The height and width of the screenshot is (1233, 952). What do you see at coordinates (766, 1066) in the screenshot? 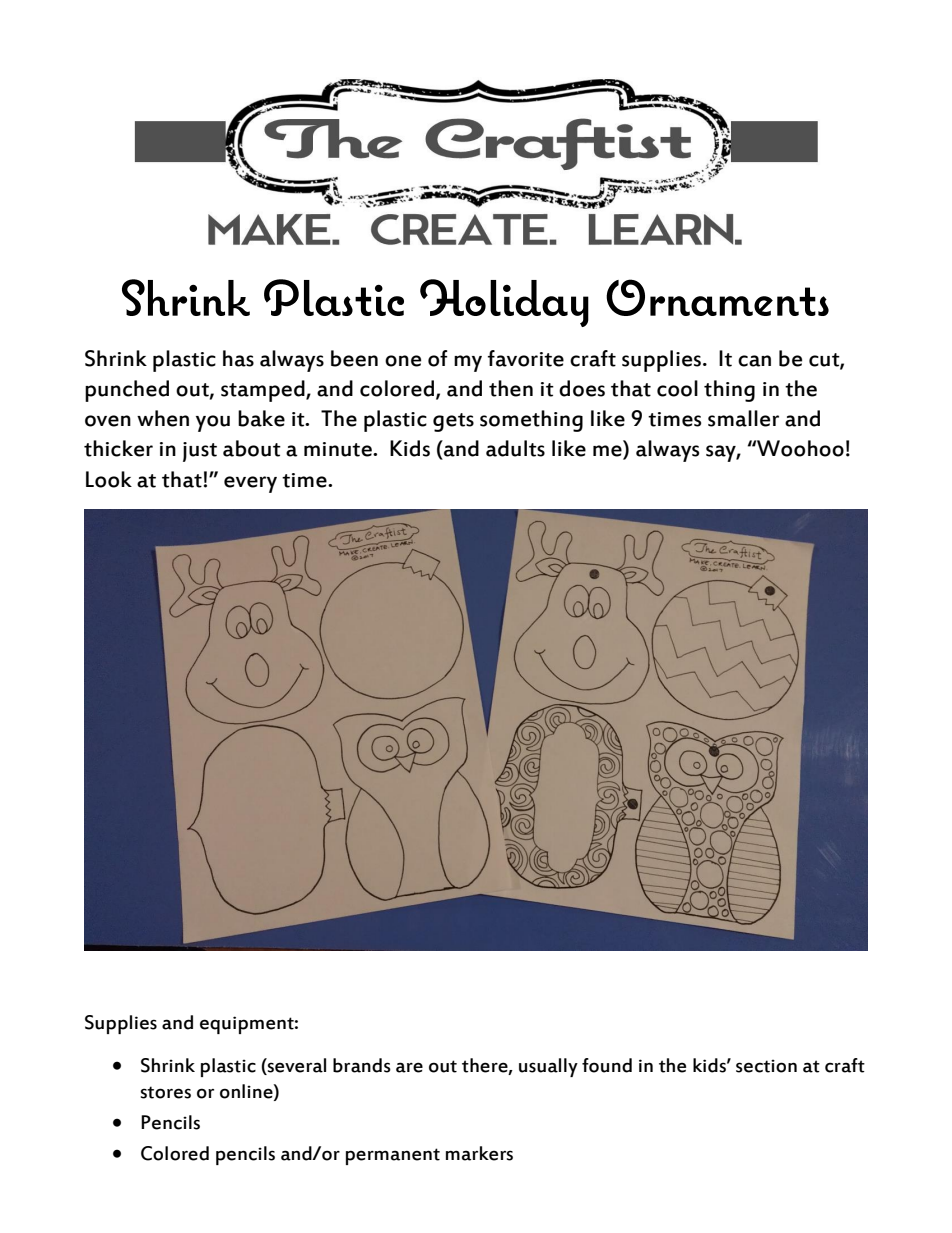
I see `section` at bounding box center [766, 1066].
